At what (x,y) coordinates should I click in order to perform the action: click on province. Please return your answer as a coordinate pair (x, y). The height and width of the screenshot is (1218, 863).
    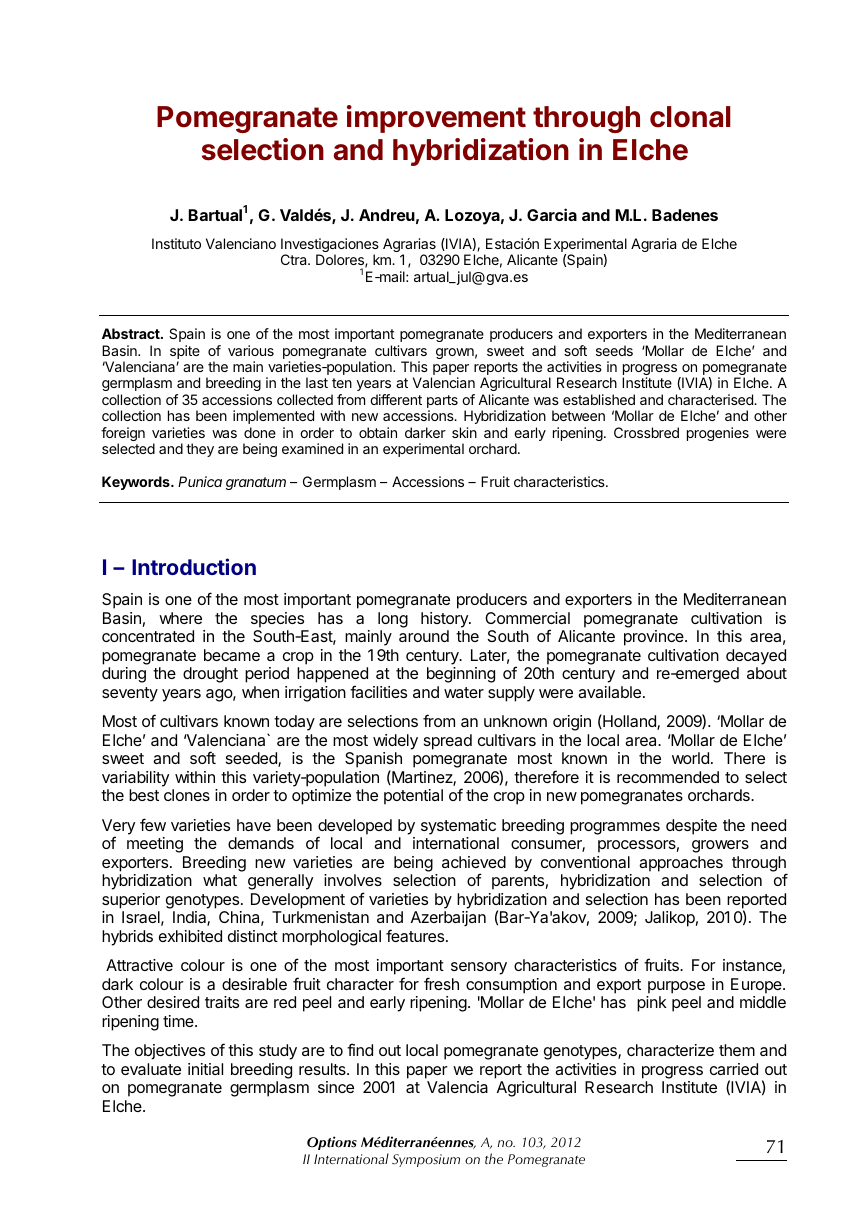
    Looking at the image, I should click on (655, 638).
